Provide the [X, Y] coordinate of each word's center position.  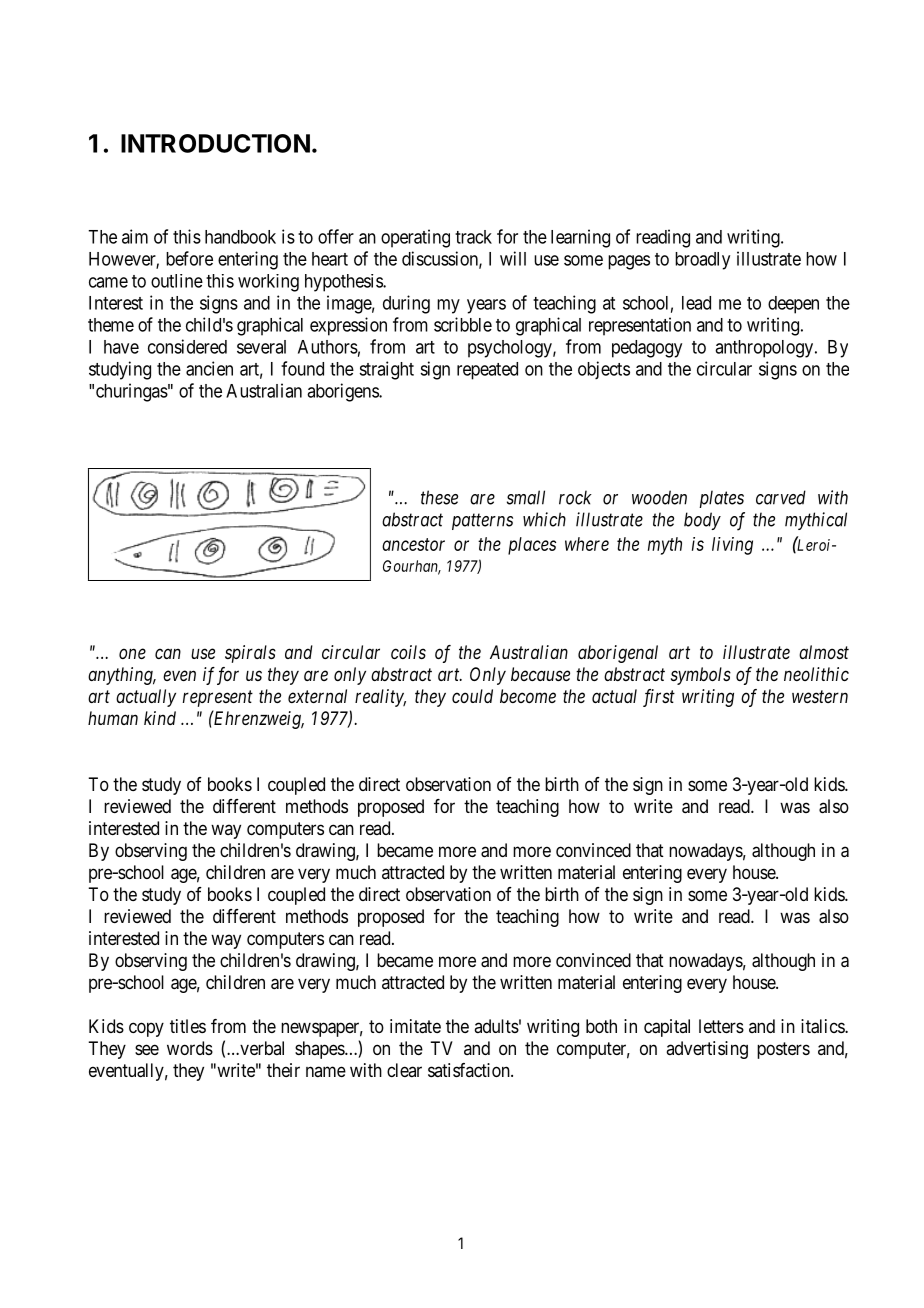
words [190, 1048]
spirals [250, 654]
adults [496, 1026]
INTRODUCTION [215, 143]
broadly [702, 261]
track [473, 237]
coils [408, 652]
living [732, 546]
